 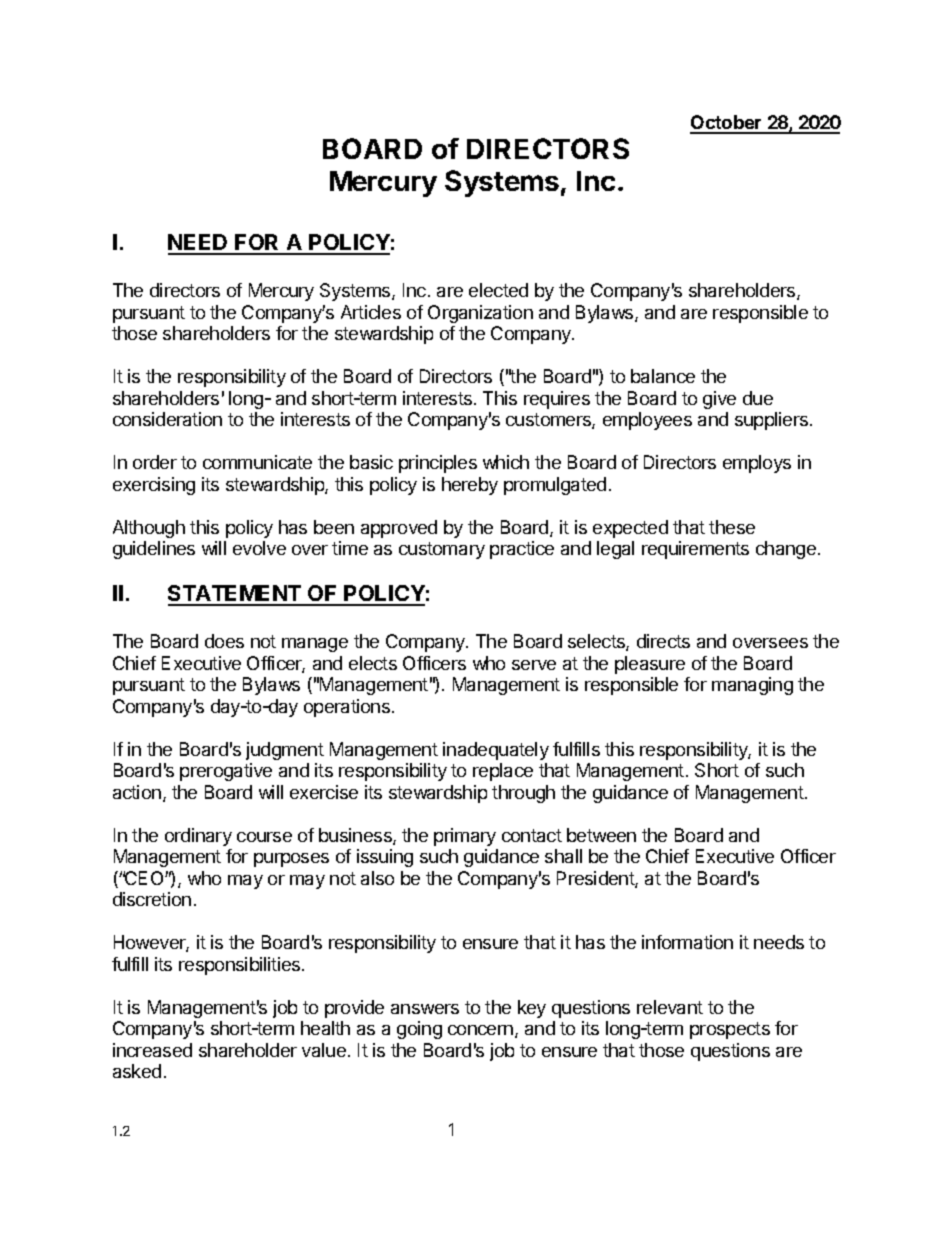 I want to click on Organization, so click(x=480, y=314).
